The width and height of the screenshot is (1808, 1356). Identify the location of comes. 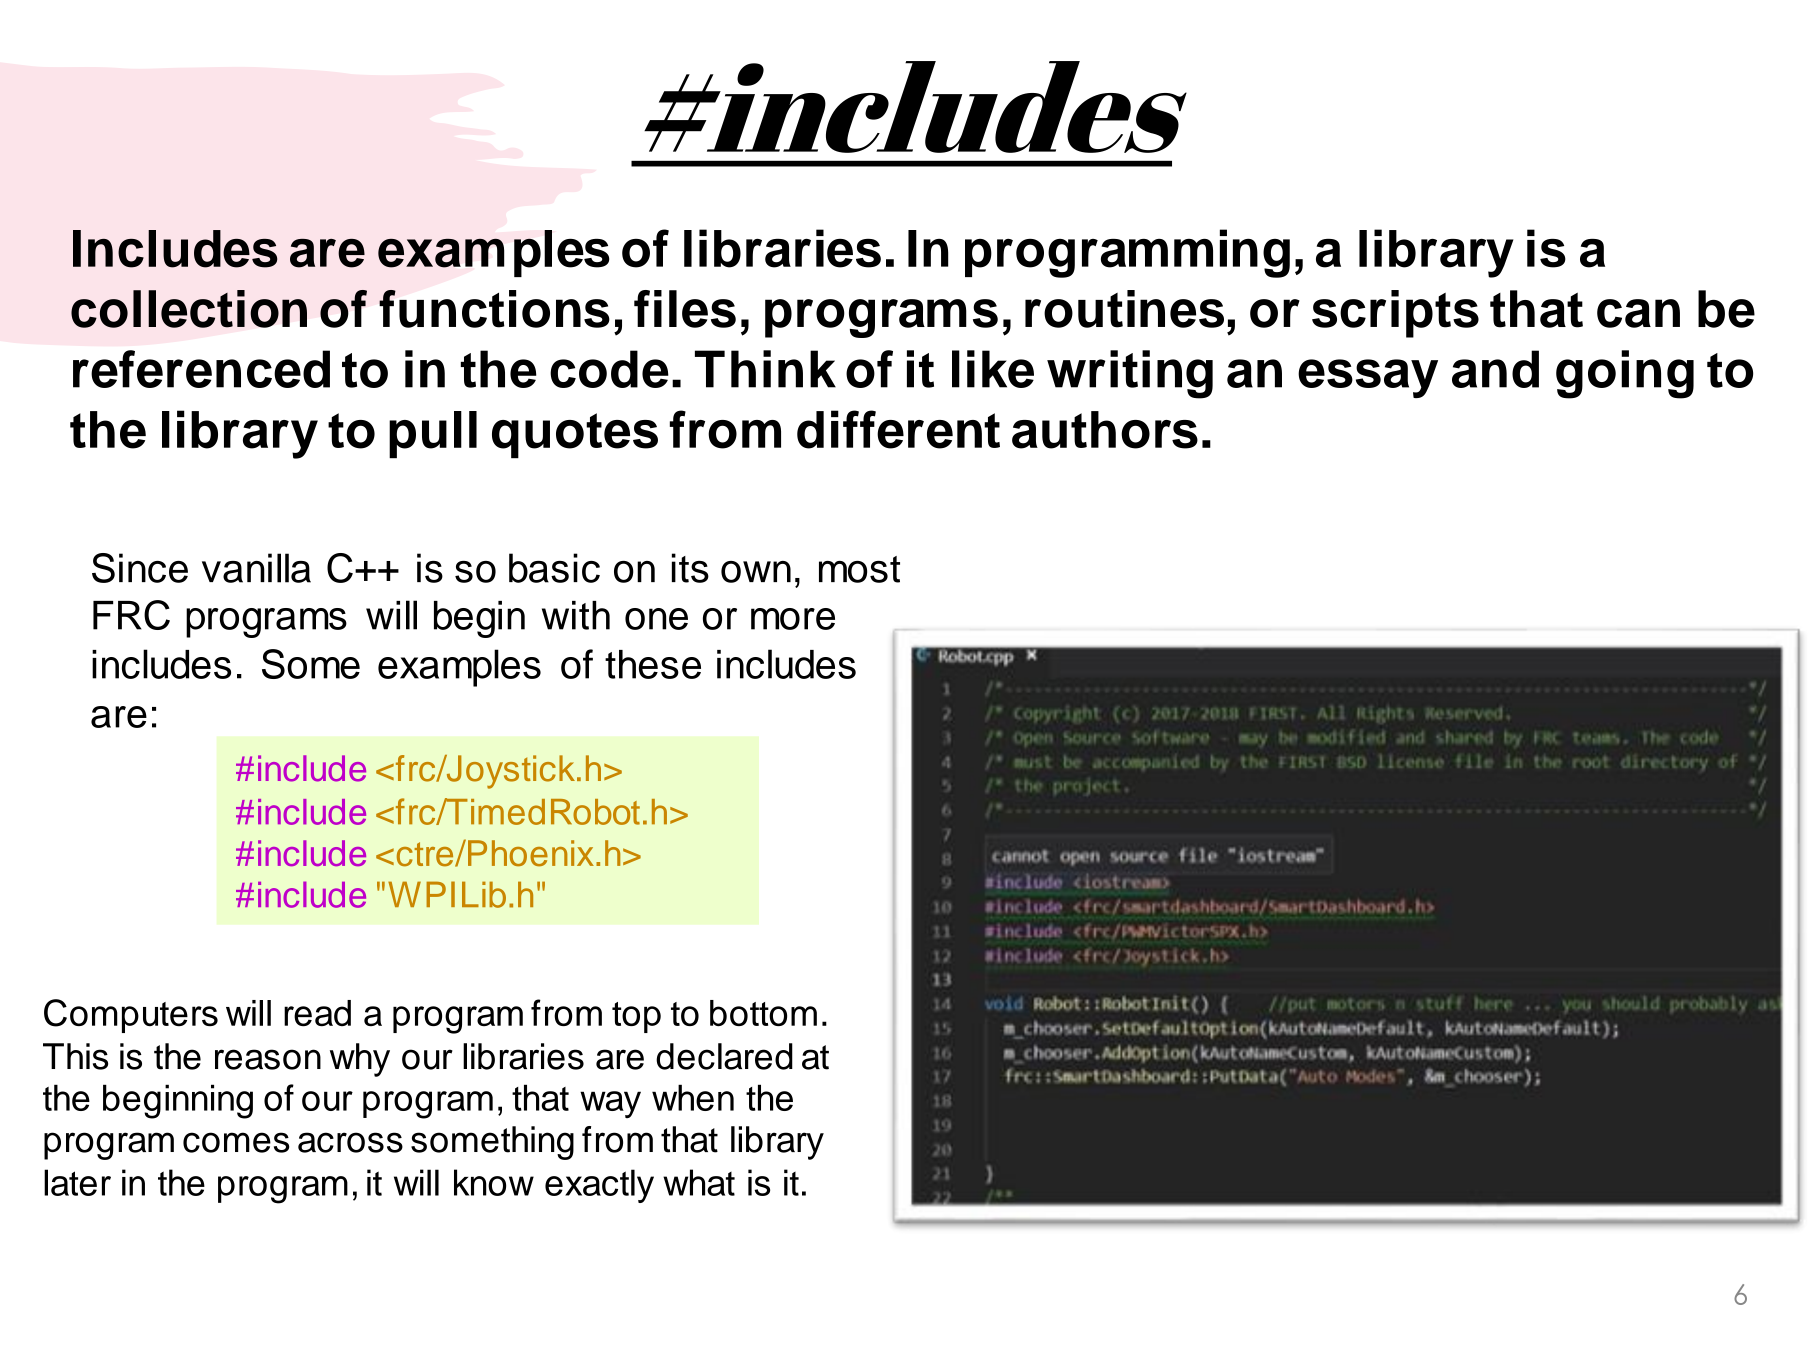
(236, 1142).
